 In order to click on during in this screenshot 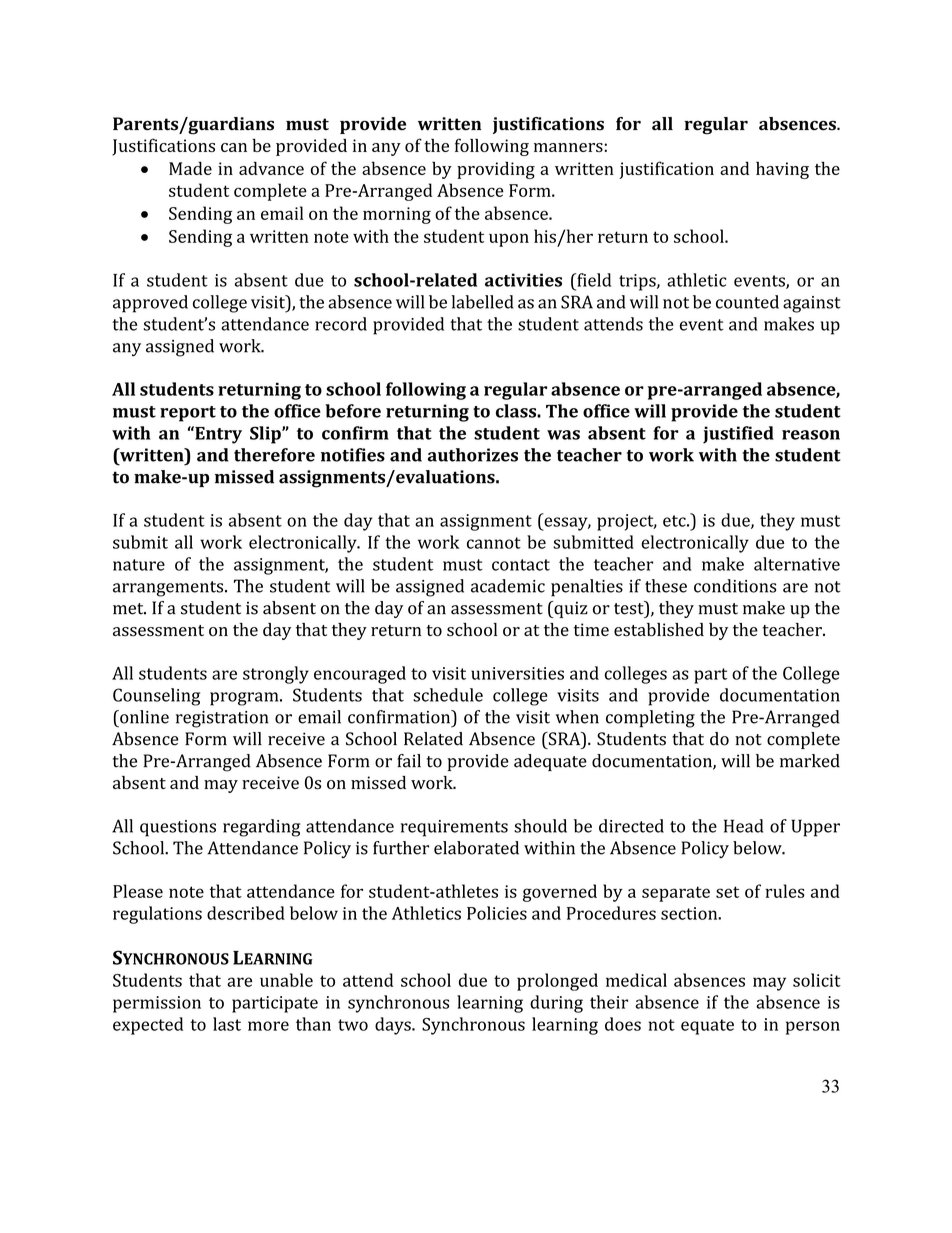, I will do `click(556, 1004)`.
